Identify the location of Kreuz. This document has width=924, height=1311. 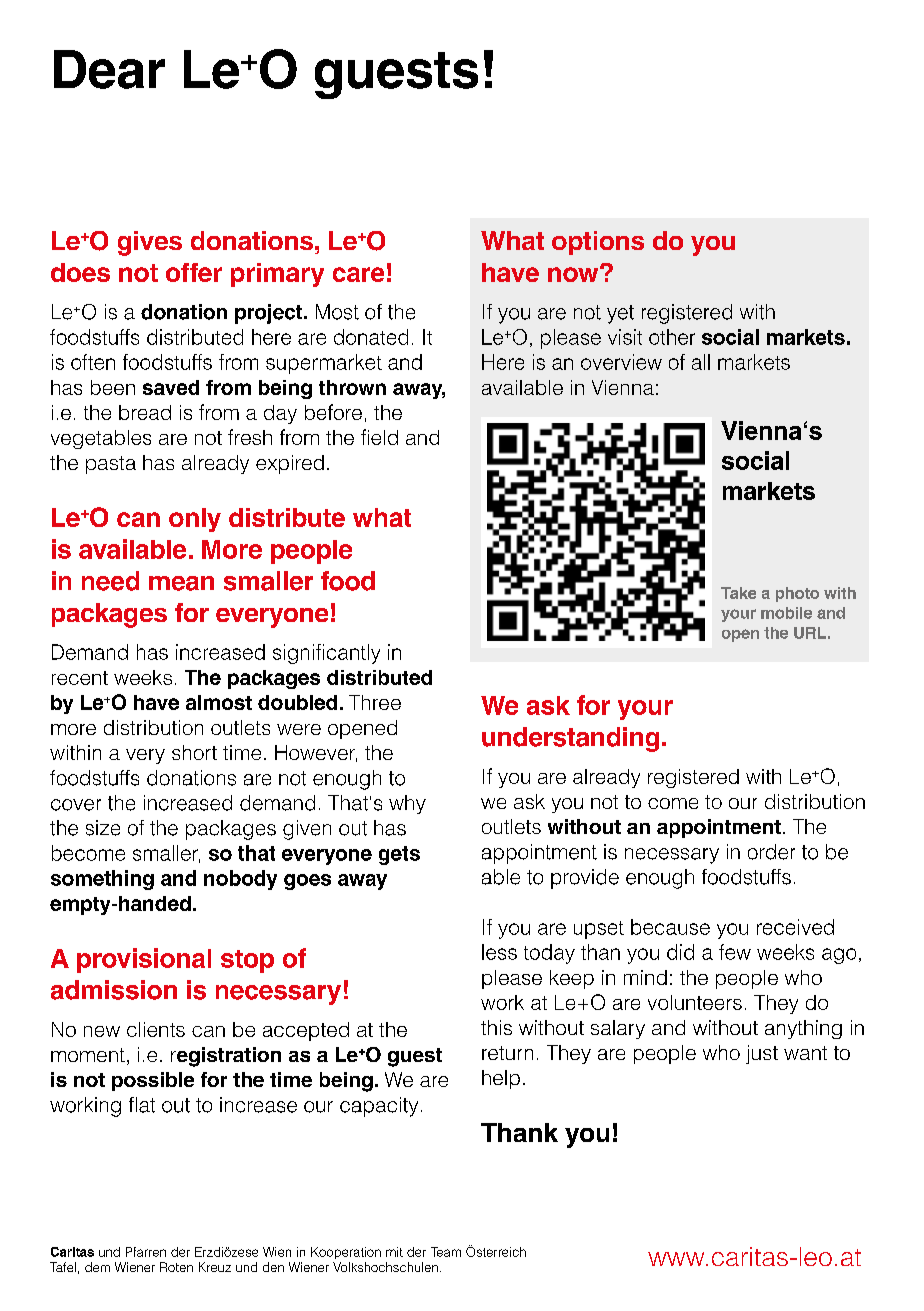
(215, 1267).
